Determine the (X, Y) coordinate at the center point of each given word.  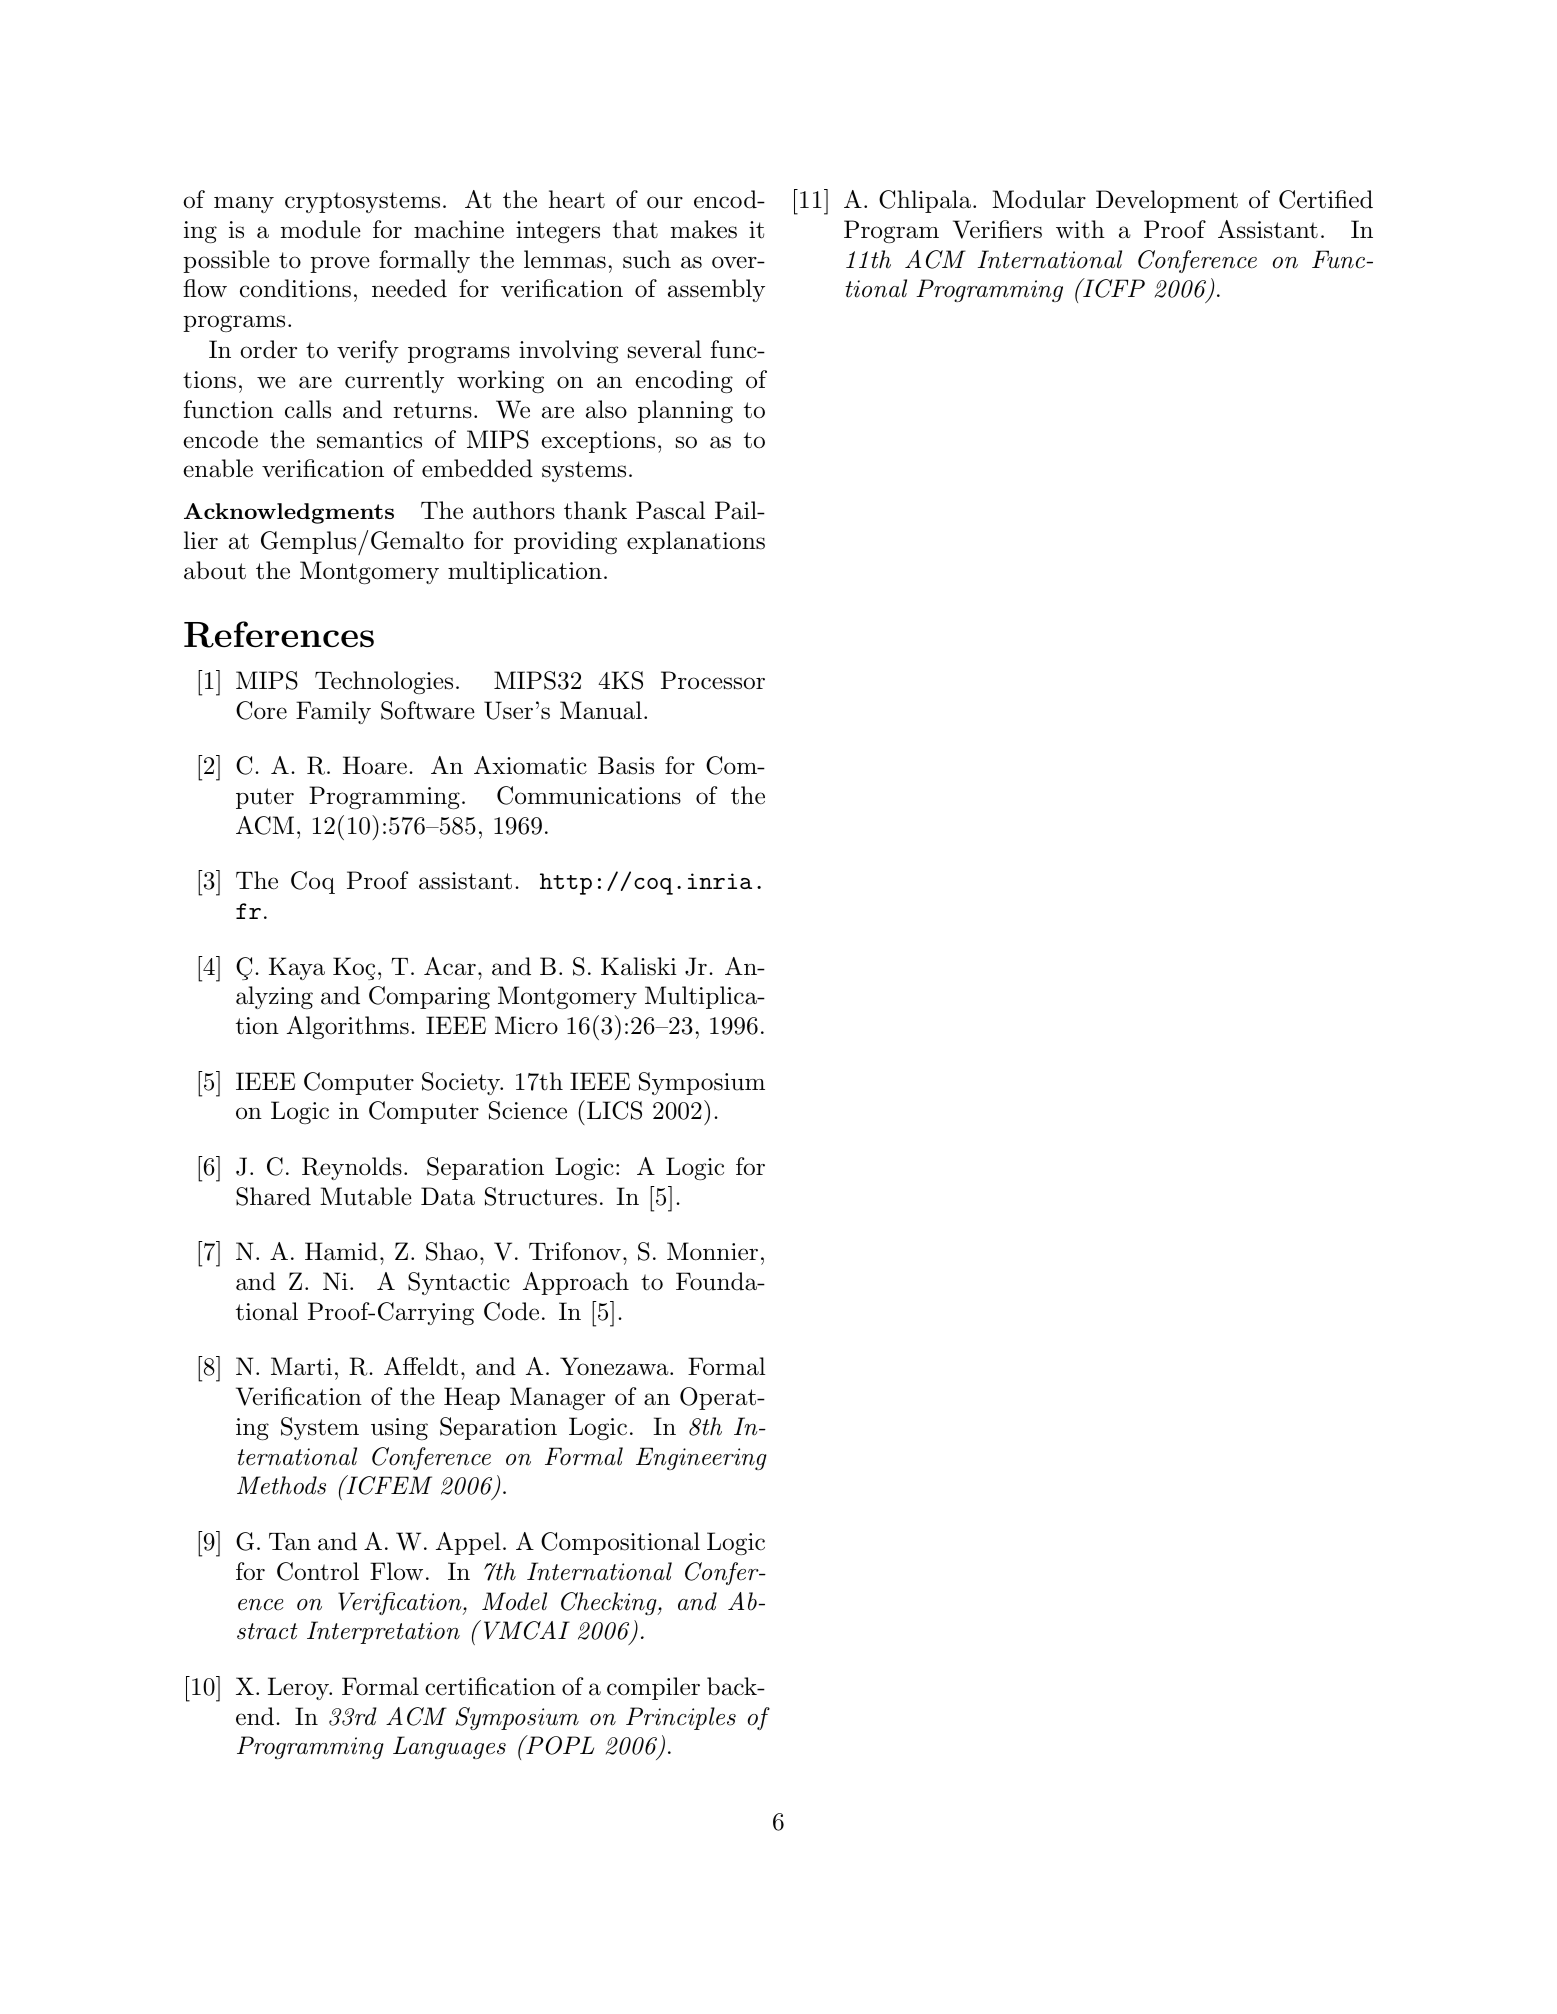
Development (1167, 201)
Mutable (366, 1196)
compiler (653, 1688)
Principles (681, 1718)
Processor (713, 680)
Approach (576, 1283)
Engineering (701, 1458)
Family (333, 712)
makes (704, 229)
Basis (626, 765)
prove (340, 264)
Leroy (299, 1688)
